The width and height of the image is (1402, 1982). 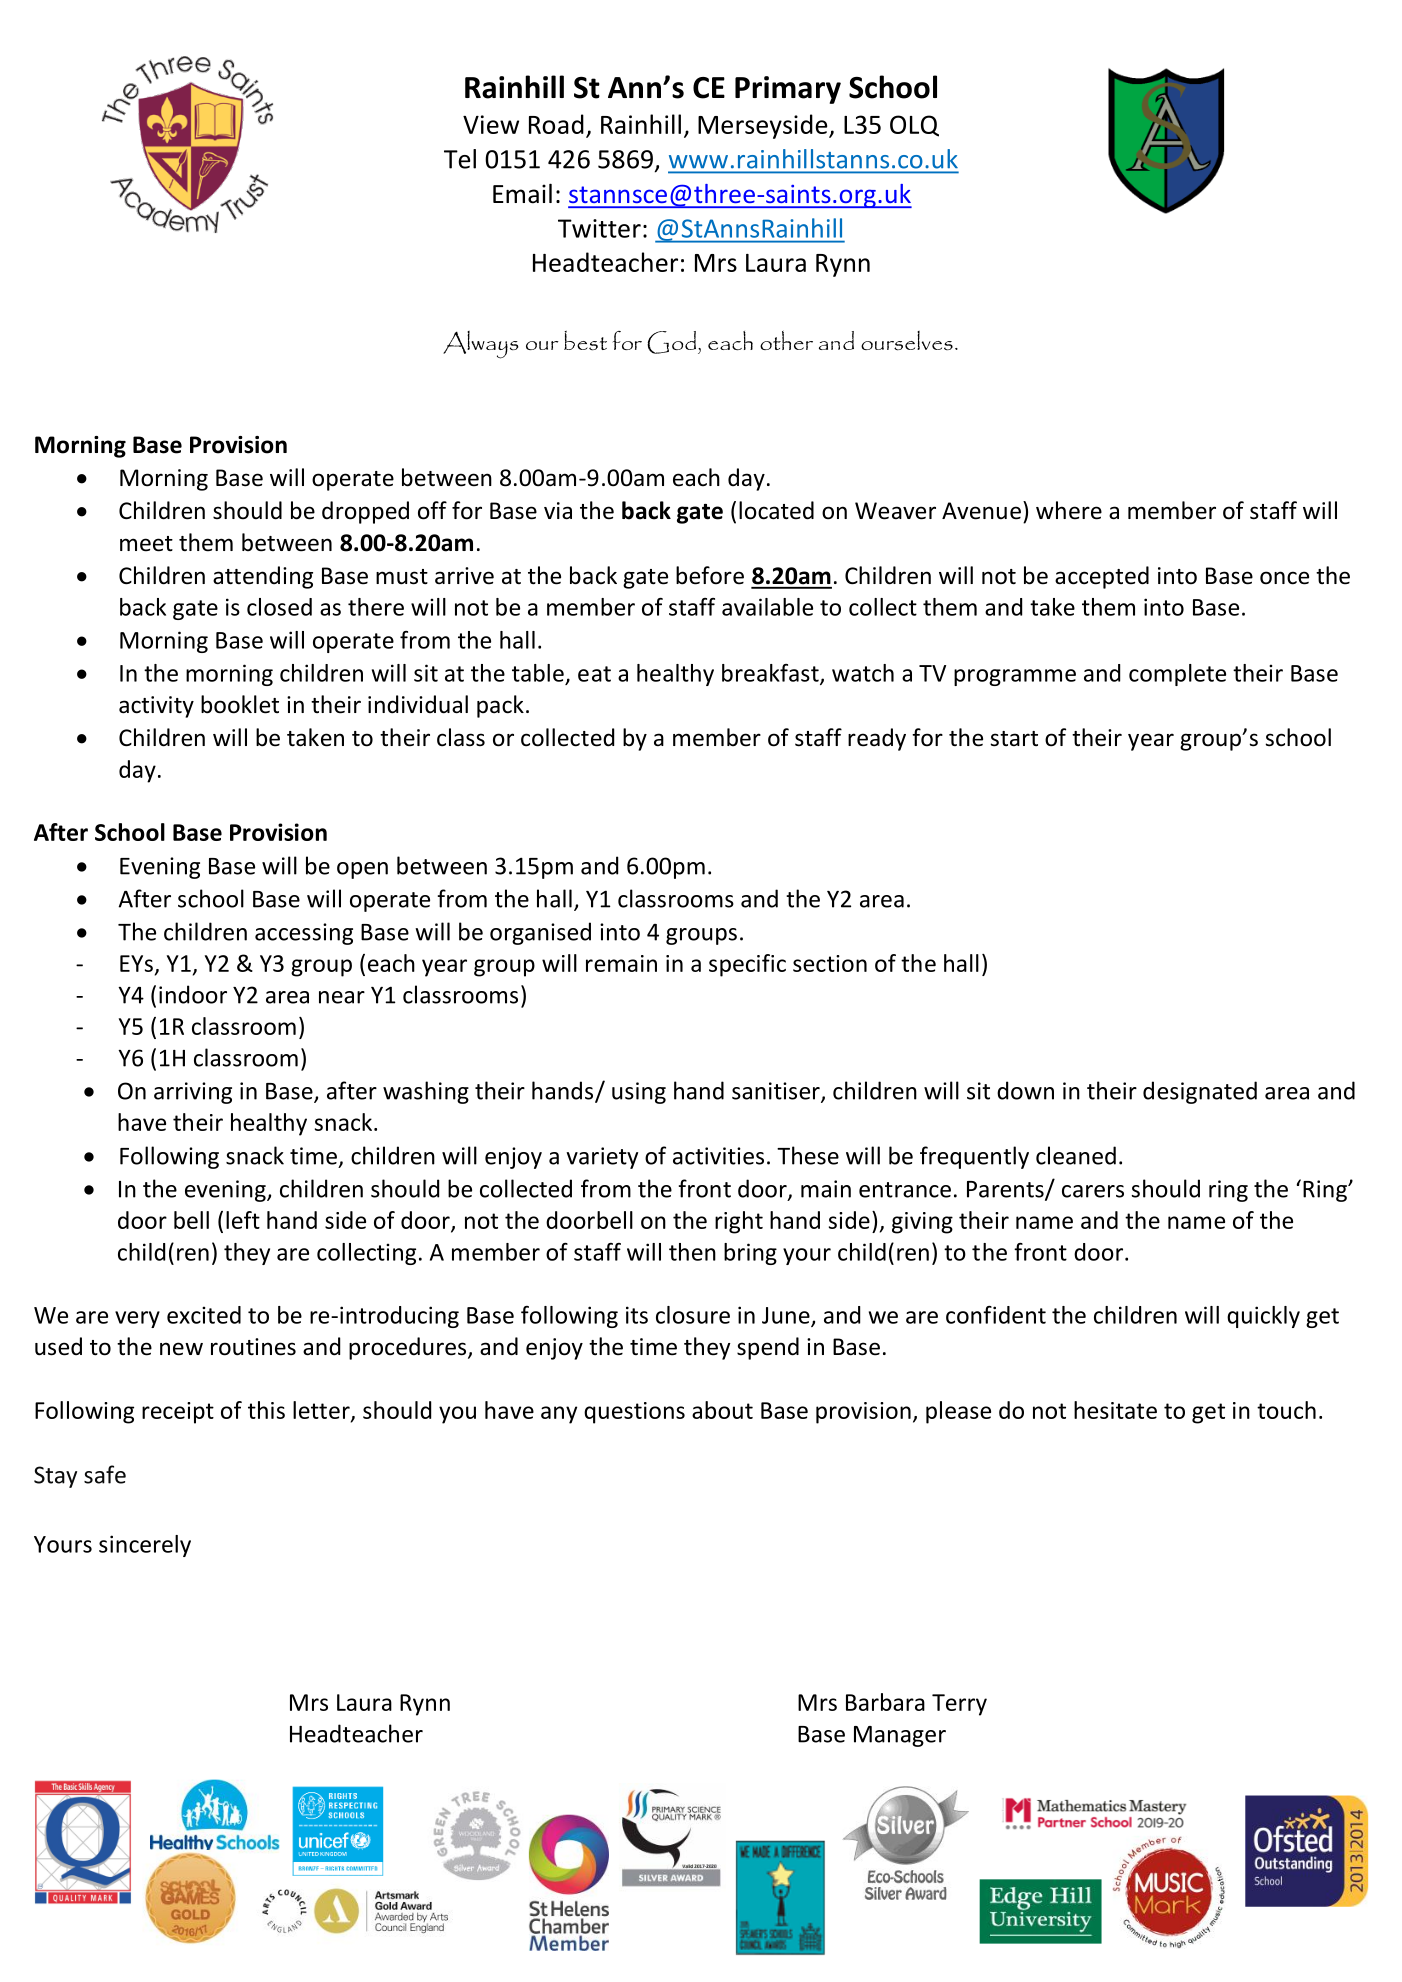 I want to click on quickly, so click(x=1263, y=1317).
